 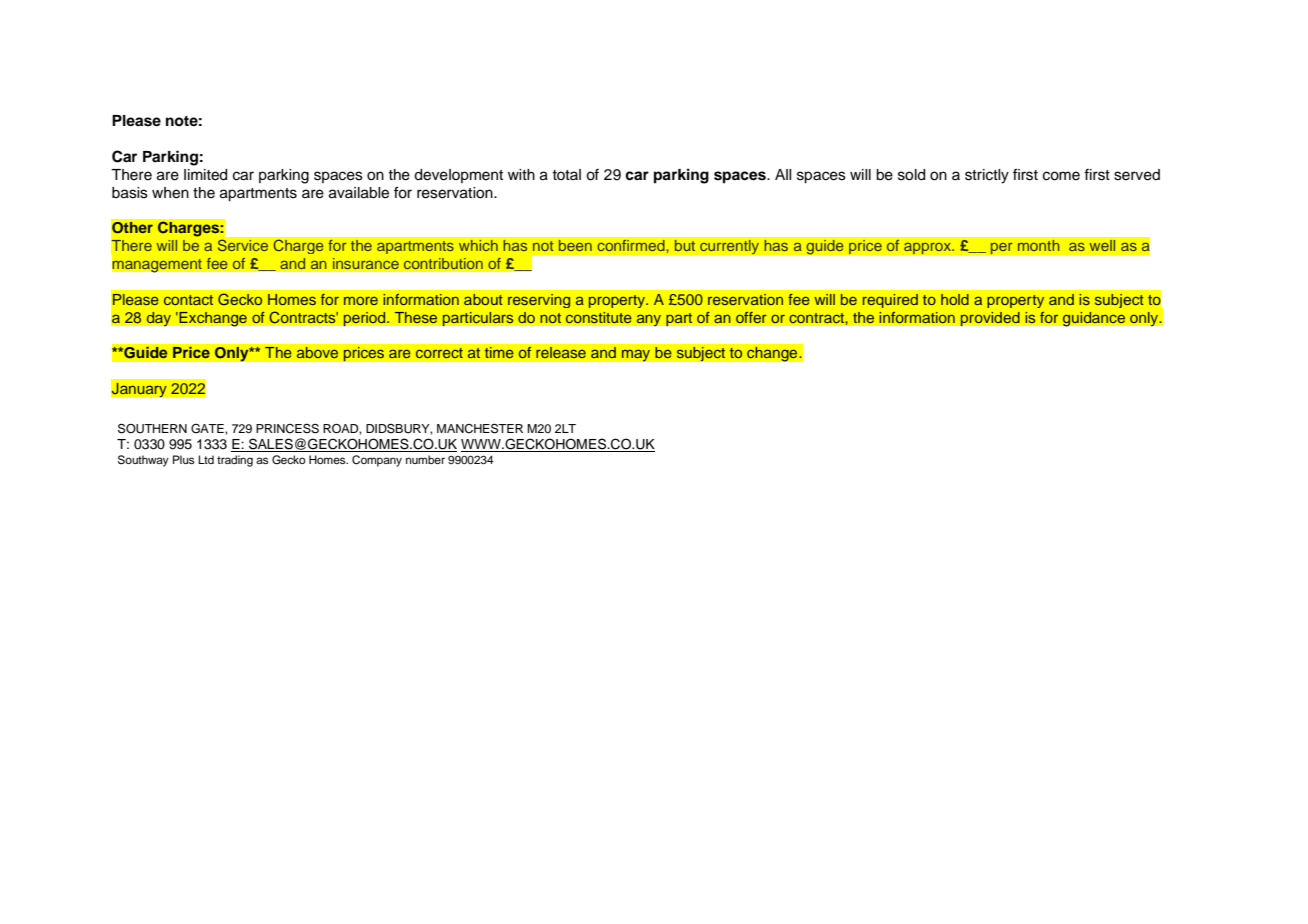 I want to click on approx, so click(x=928, y=248).
